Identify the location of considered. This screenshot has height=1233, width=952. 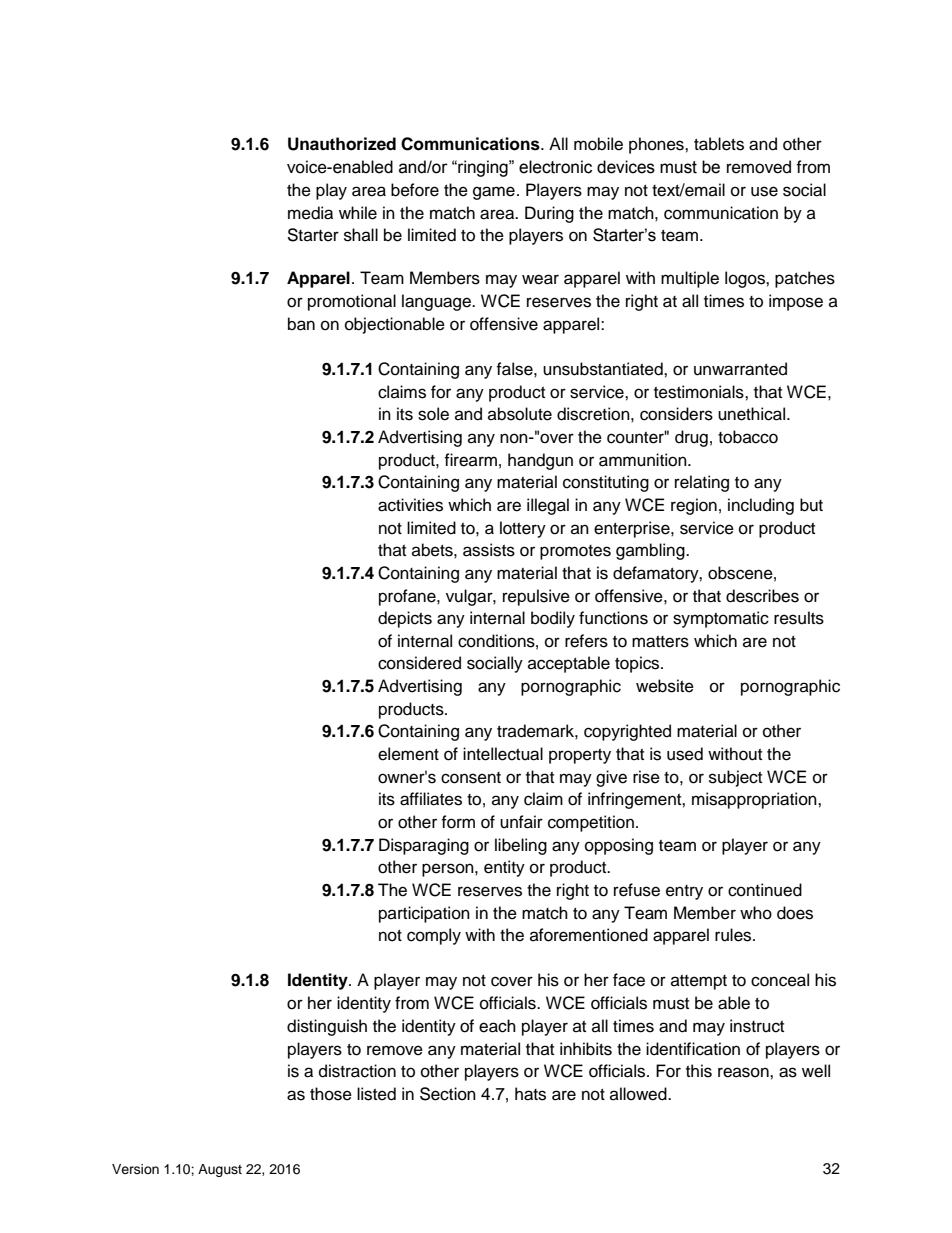
(419, 663).
